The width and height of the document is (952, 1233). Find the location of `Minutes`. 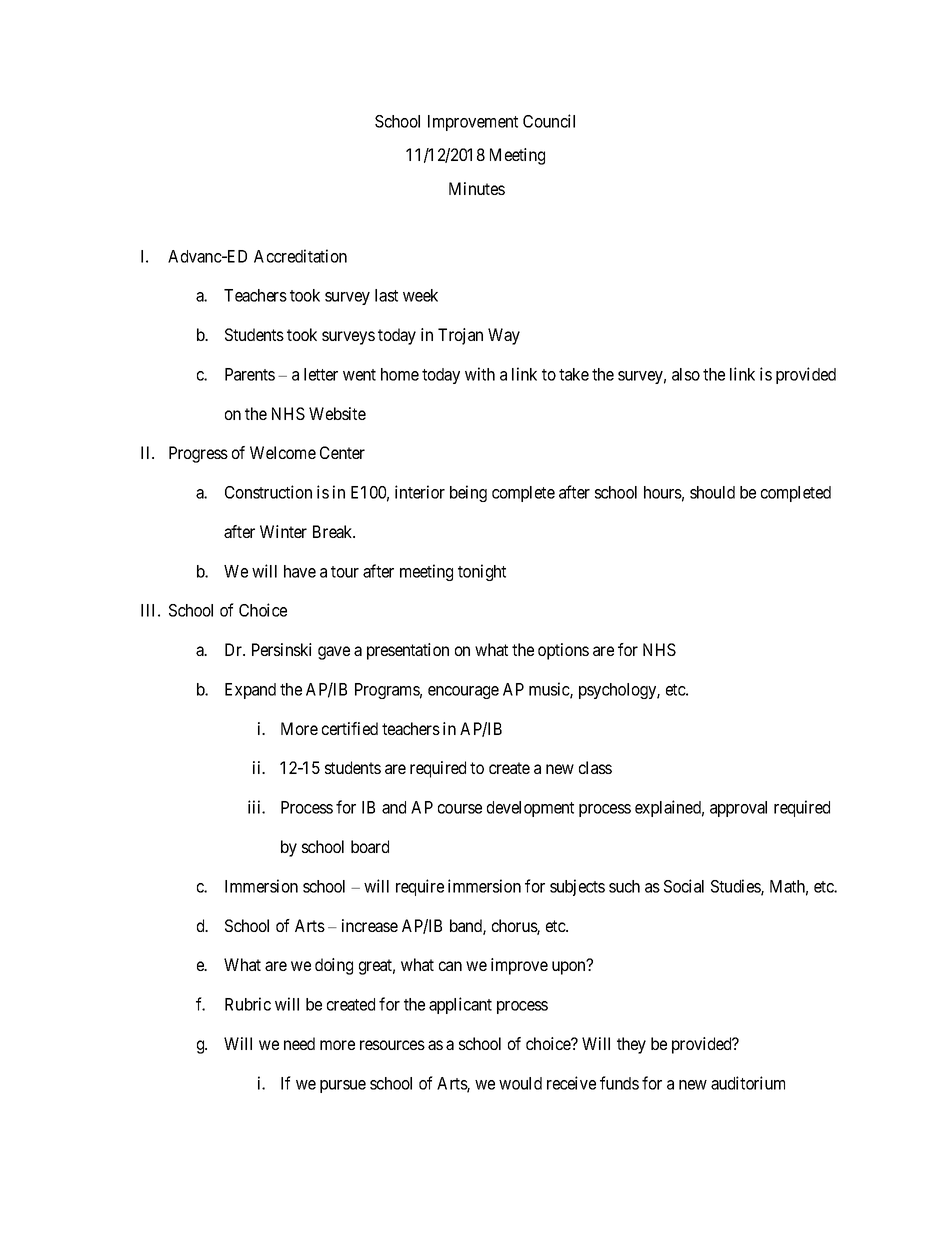

Minutes is located at coordinates (477, 188).
